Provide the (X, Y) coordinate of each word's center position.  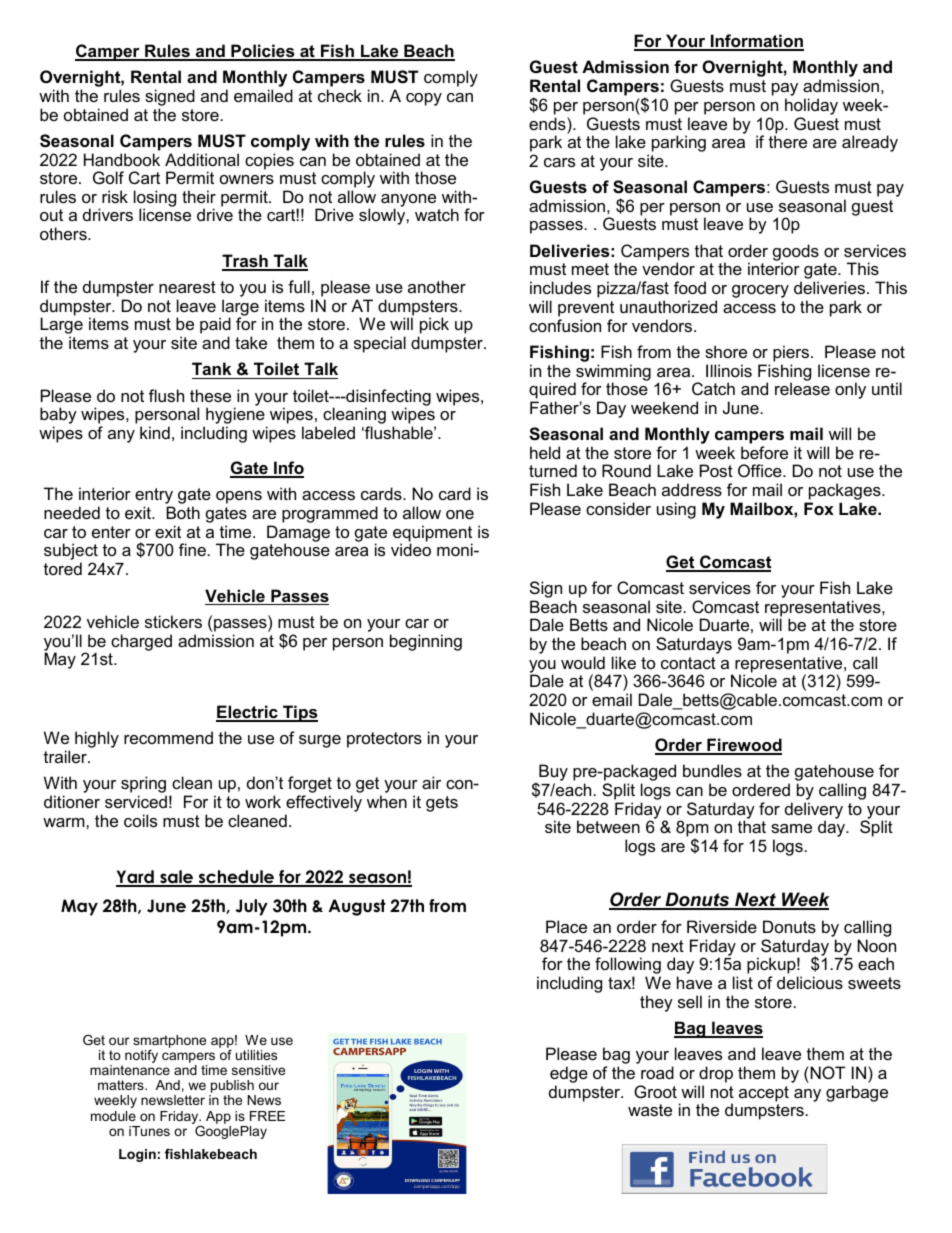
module (113, 1116)
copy (424, 99)
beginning (426, 642)
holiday (811, 106)
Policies (263, 52)
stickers (173, 621)
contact (688, 663)
